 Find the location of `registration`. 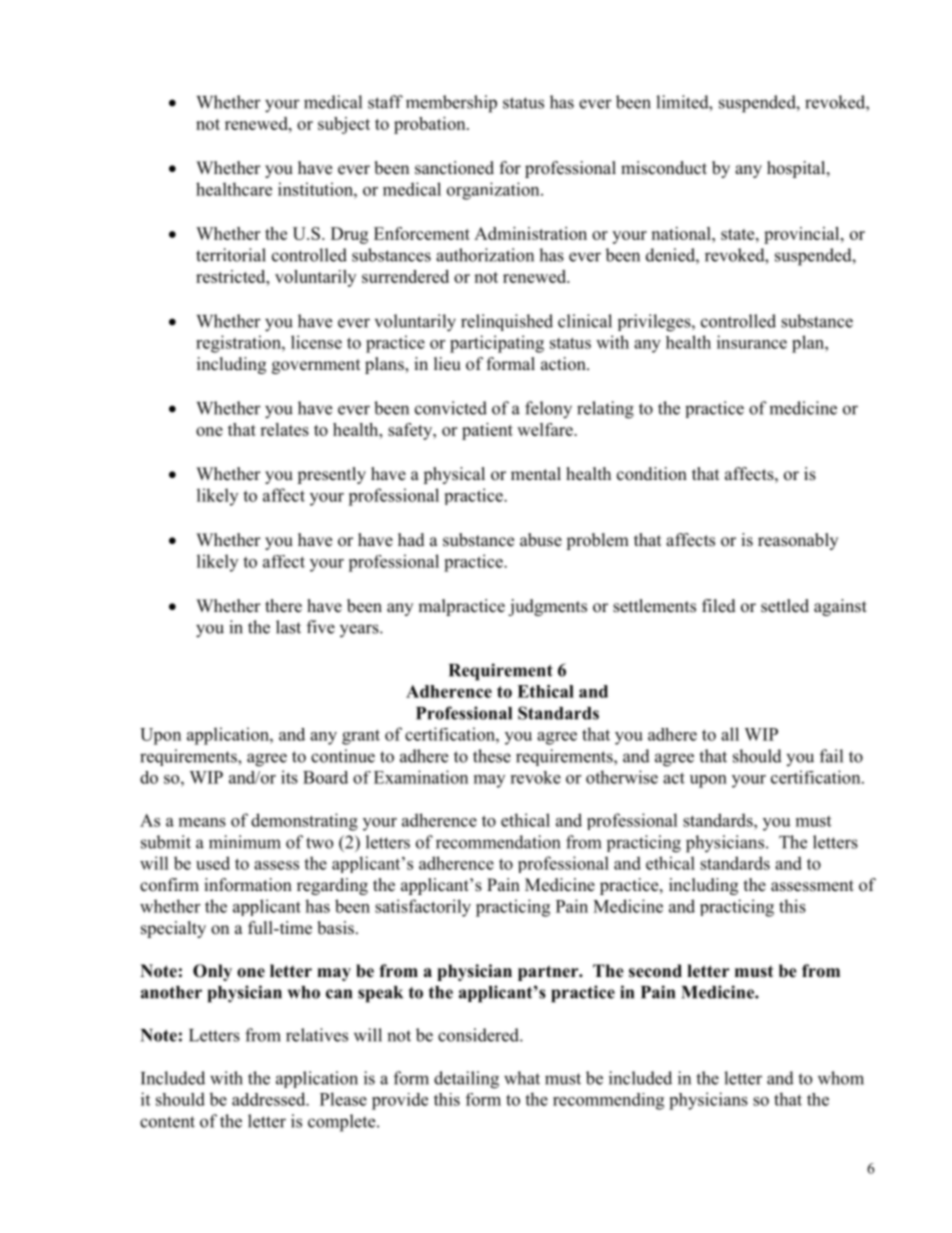

registration is located at coordinates (239, 344).
